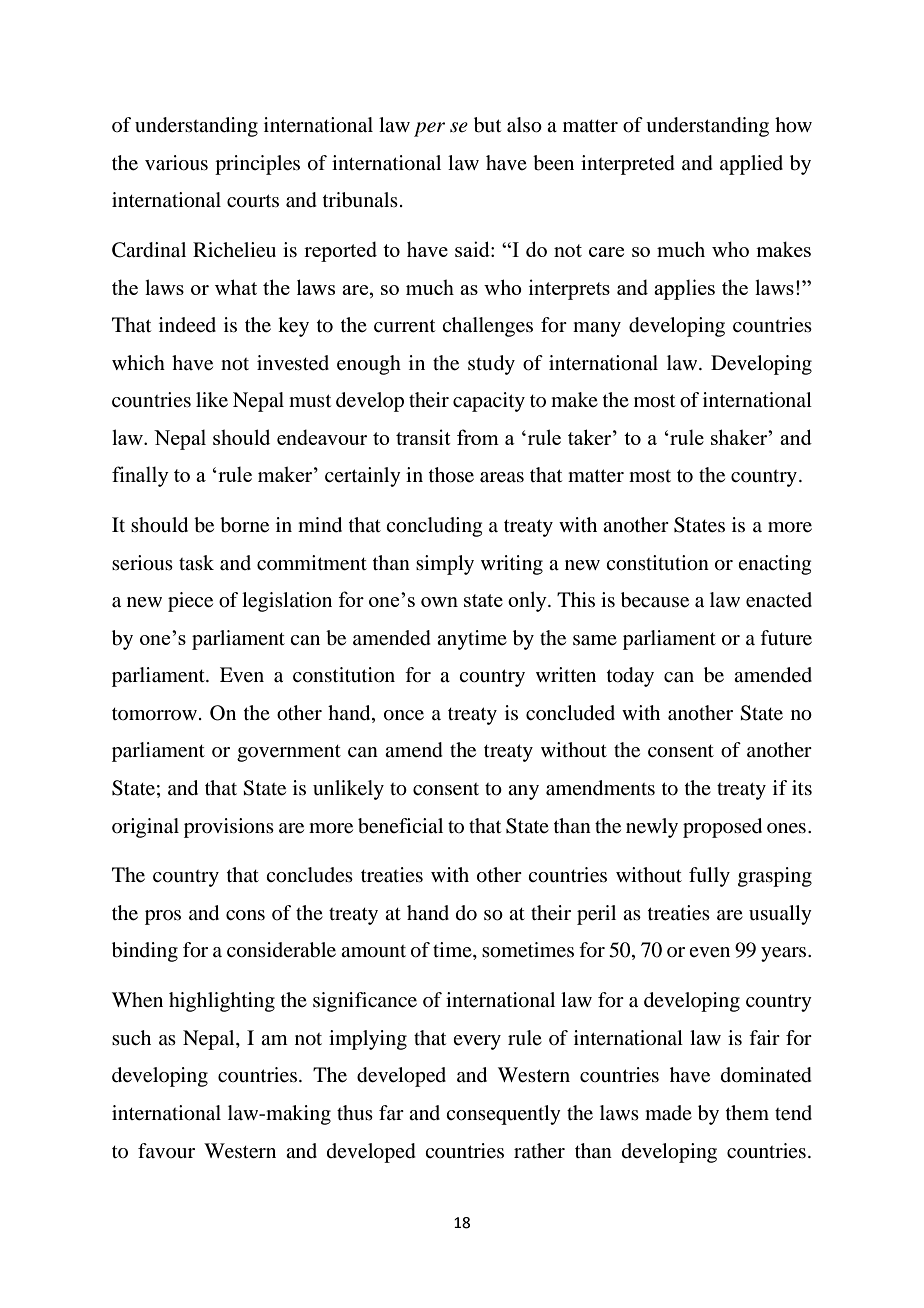 This screenshot has width=924, height=1308. I want to click on indeed, so click(187, 325).
